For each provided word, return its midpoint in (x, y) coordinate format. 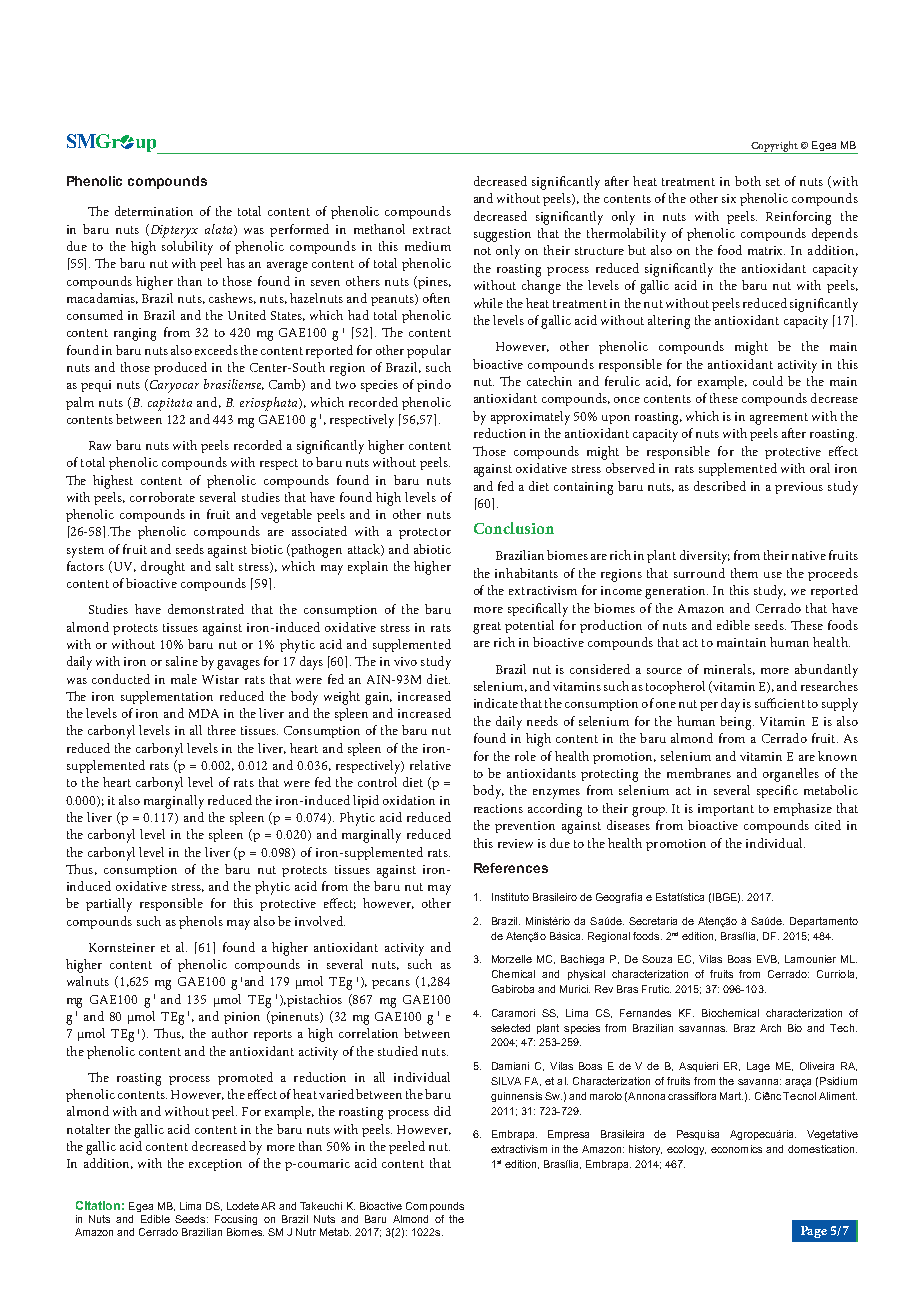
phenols (201, 922)
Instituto (510, 897)
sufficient (780, 703)
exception (215, 1165)
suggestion (502, 235)
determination (154, 211)
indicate (496, 703)
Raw (100, 445)
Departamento (824, 922)
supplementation (167, 697)
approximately (530, 418)
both (748, 181)
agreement (779, 419)
